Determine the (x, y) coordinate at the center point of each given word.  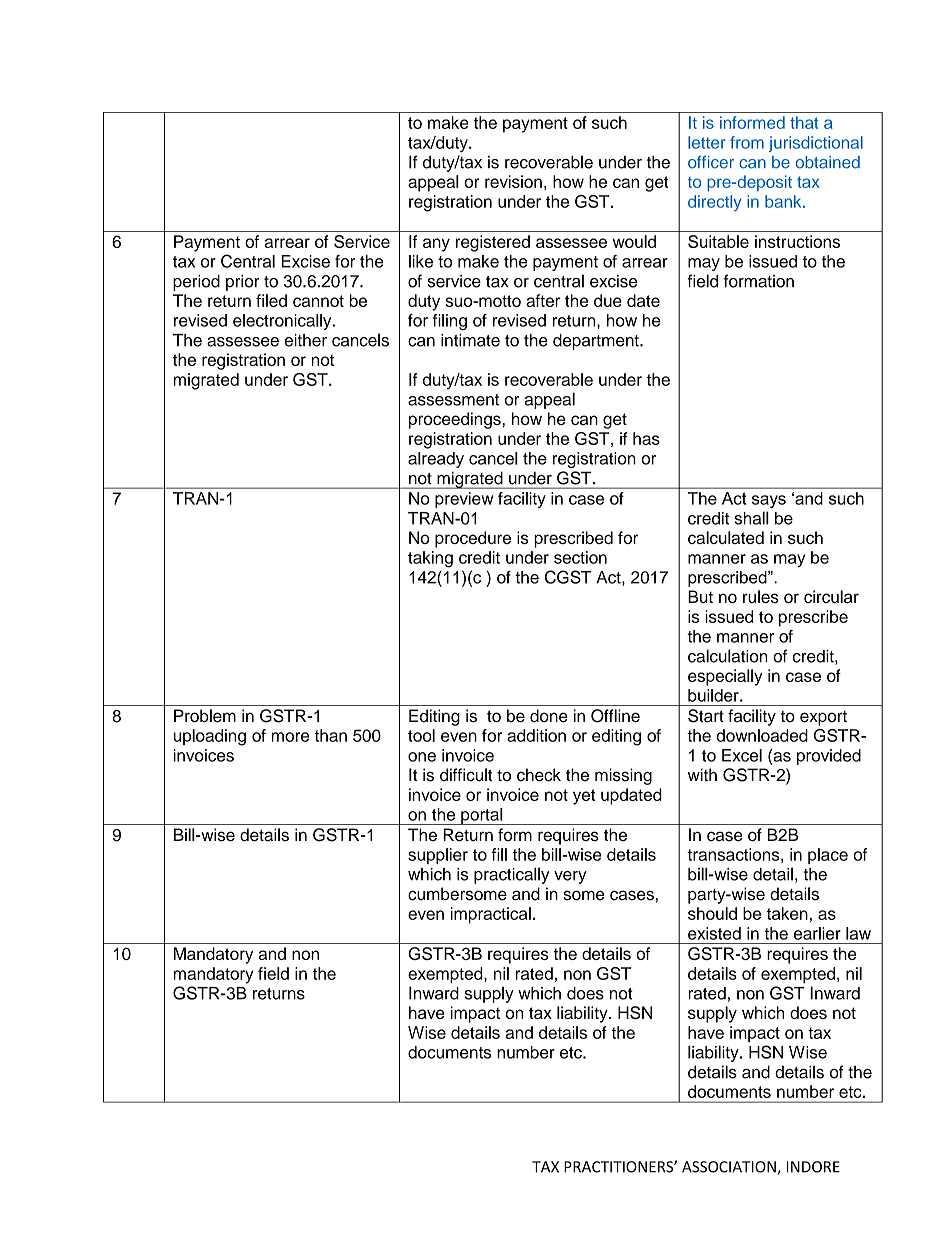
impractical (491, 915)
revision (513, 181)
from (747, 142)
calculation (728, 656)
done (549, 716)
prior (243, 283)
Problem (205, 716)
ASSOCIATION (730, 1168)
